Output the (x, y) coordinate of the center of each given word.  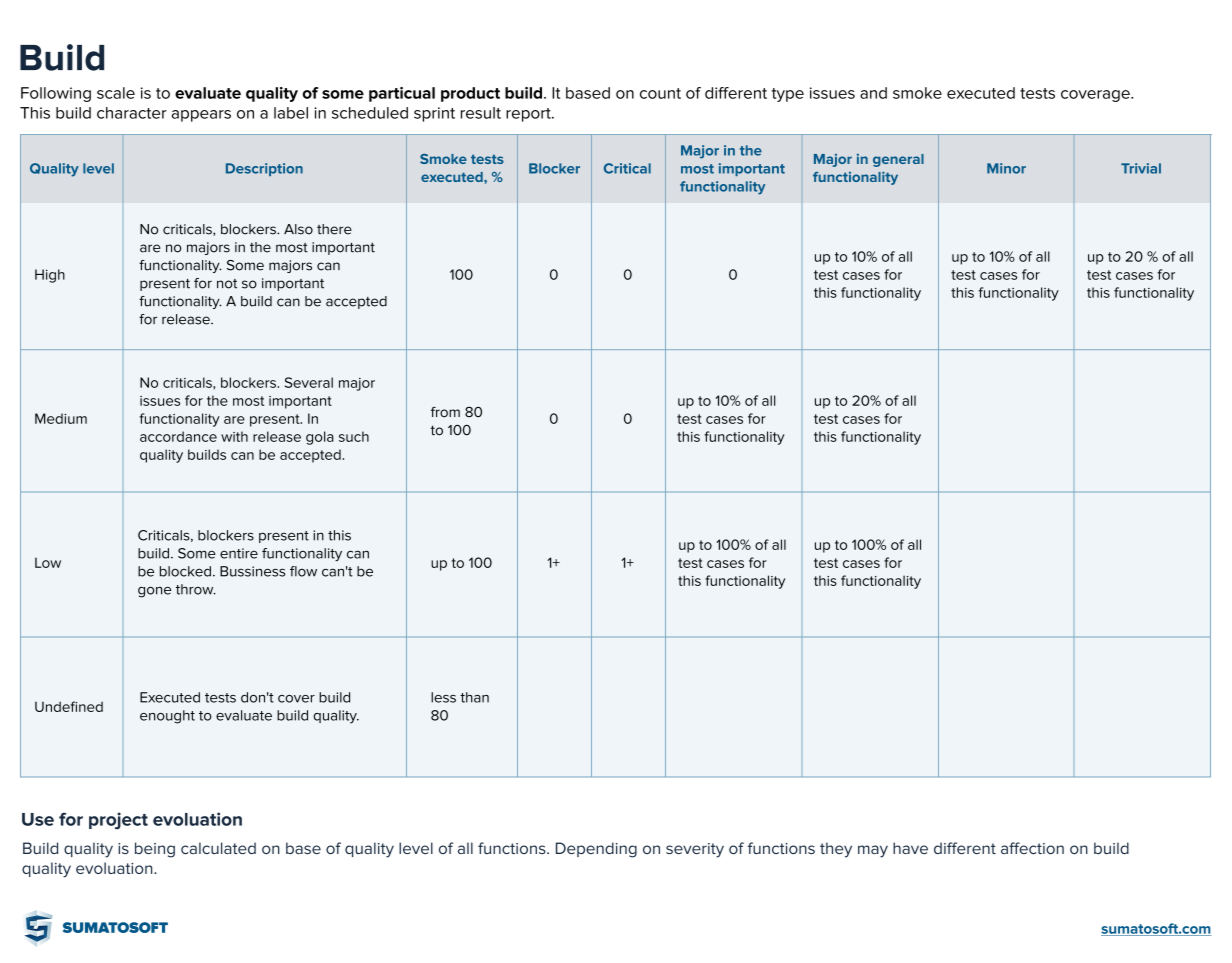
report (529, 115)
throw (196, 589)
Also (298, 229)
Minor (1006, 168)
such (354, 436)
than (474, 697)
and (873, 93)
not (227, 284)
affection (1032, 848)
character (132, 113)
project (118, 821)
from (445, 412)
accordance (178, 436)
